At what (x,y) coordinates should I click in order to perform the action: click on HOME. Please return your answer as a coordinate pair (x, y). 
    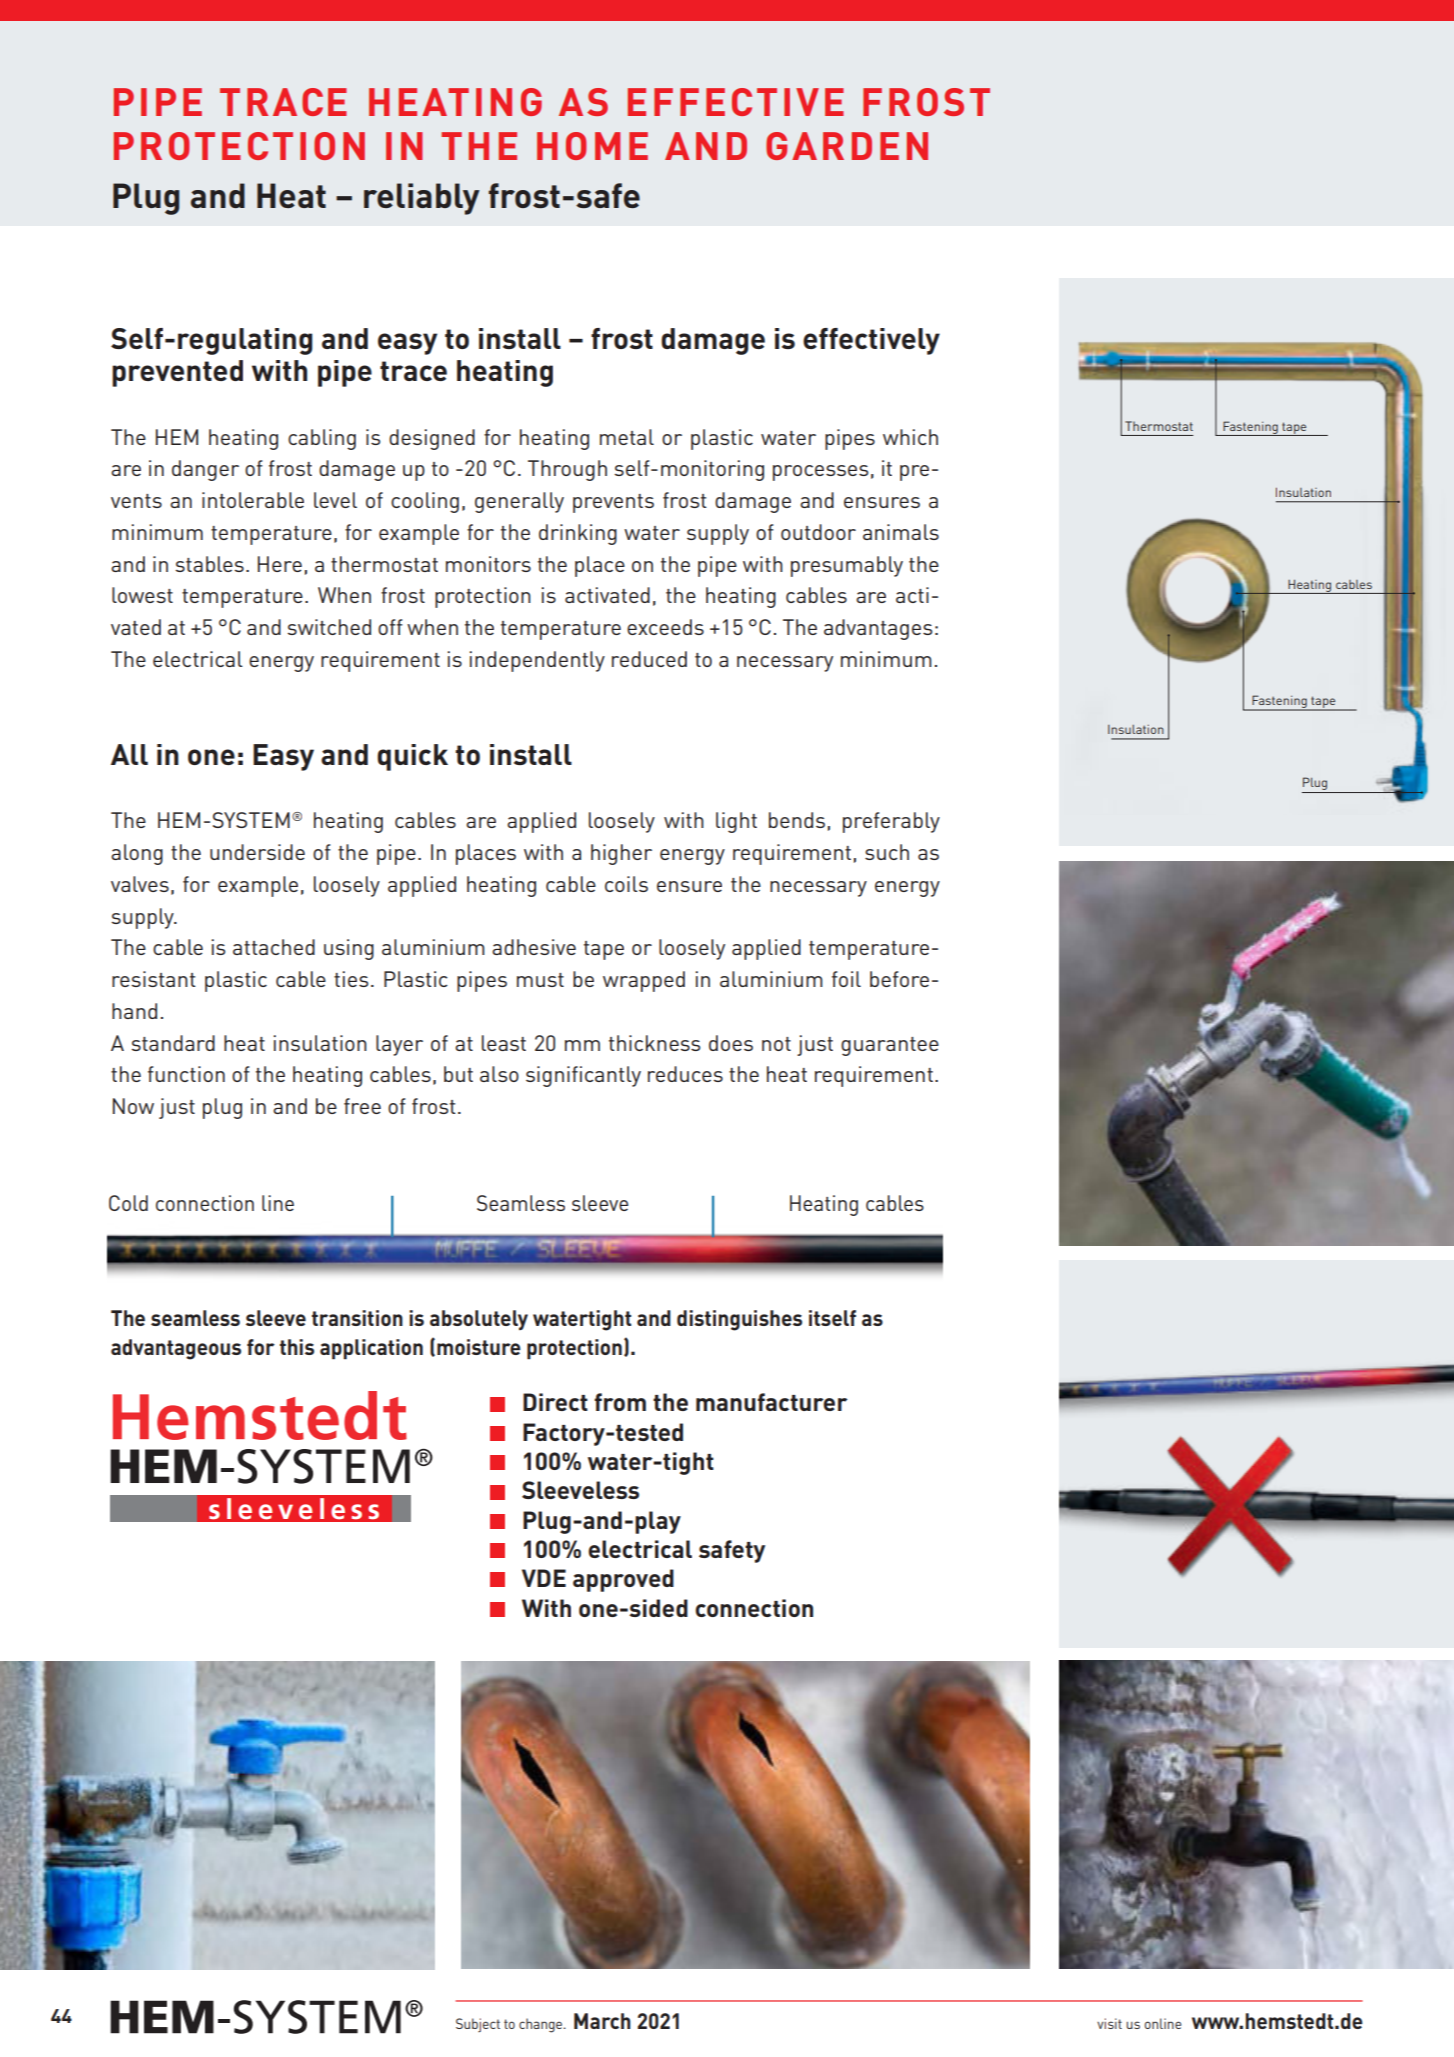
    Looking at the image, I should click on (592, 146).
